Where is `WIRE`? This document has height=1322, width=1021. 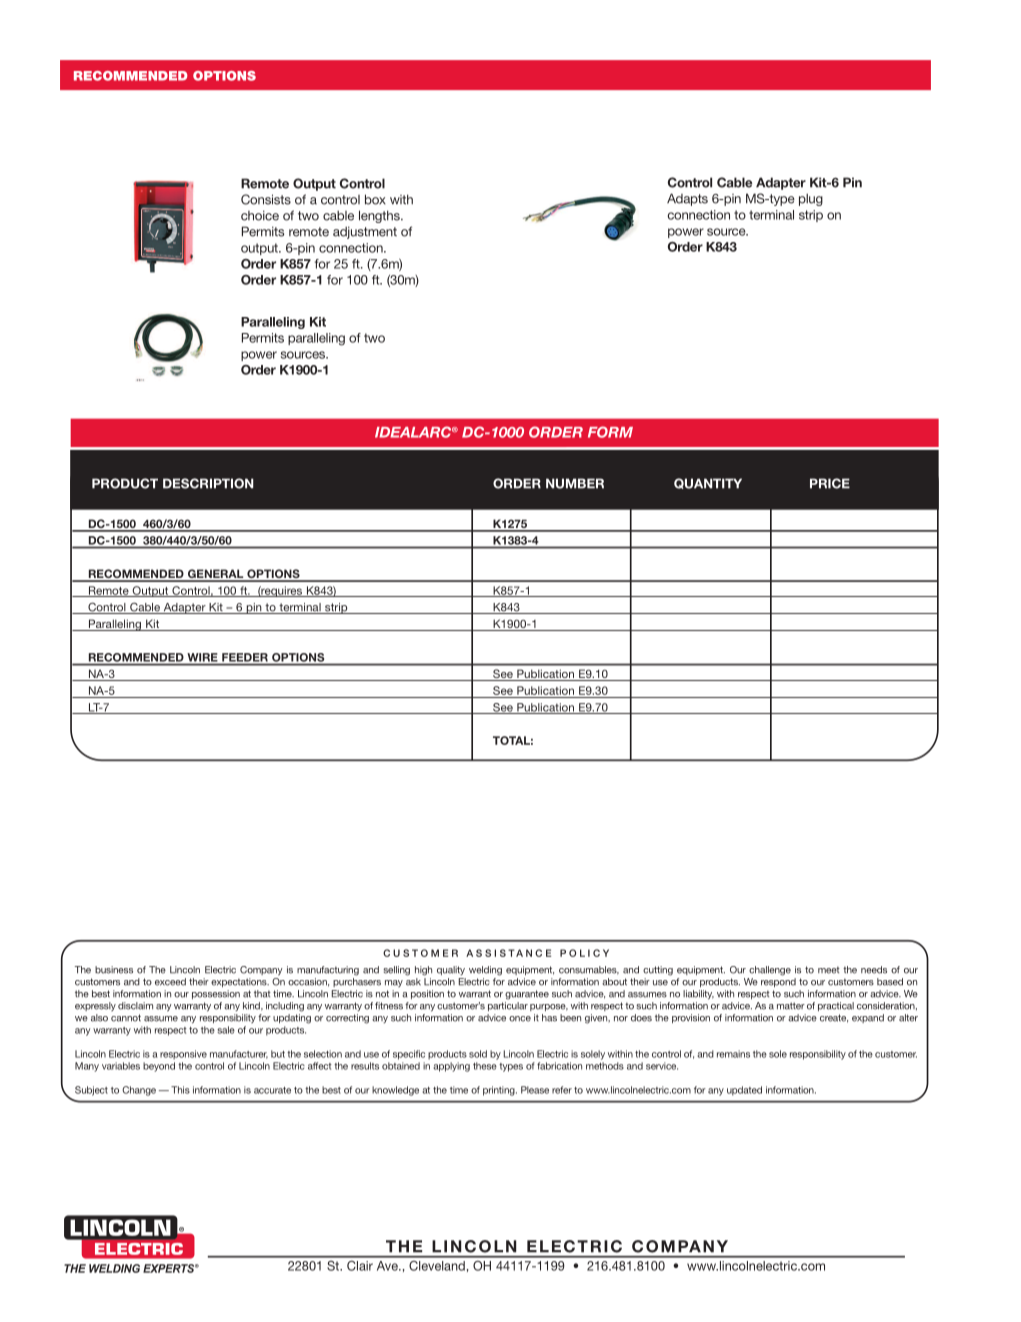 WIRE is located at coordinates (202, 657).
